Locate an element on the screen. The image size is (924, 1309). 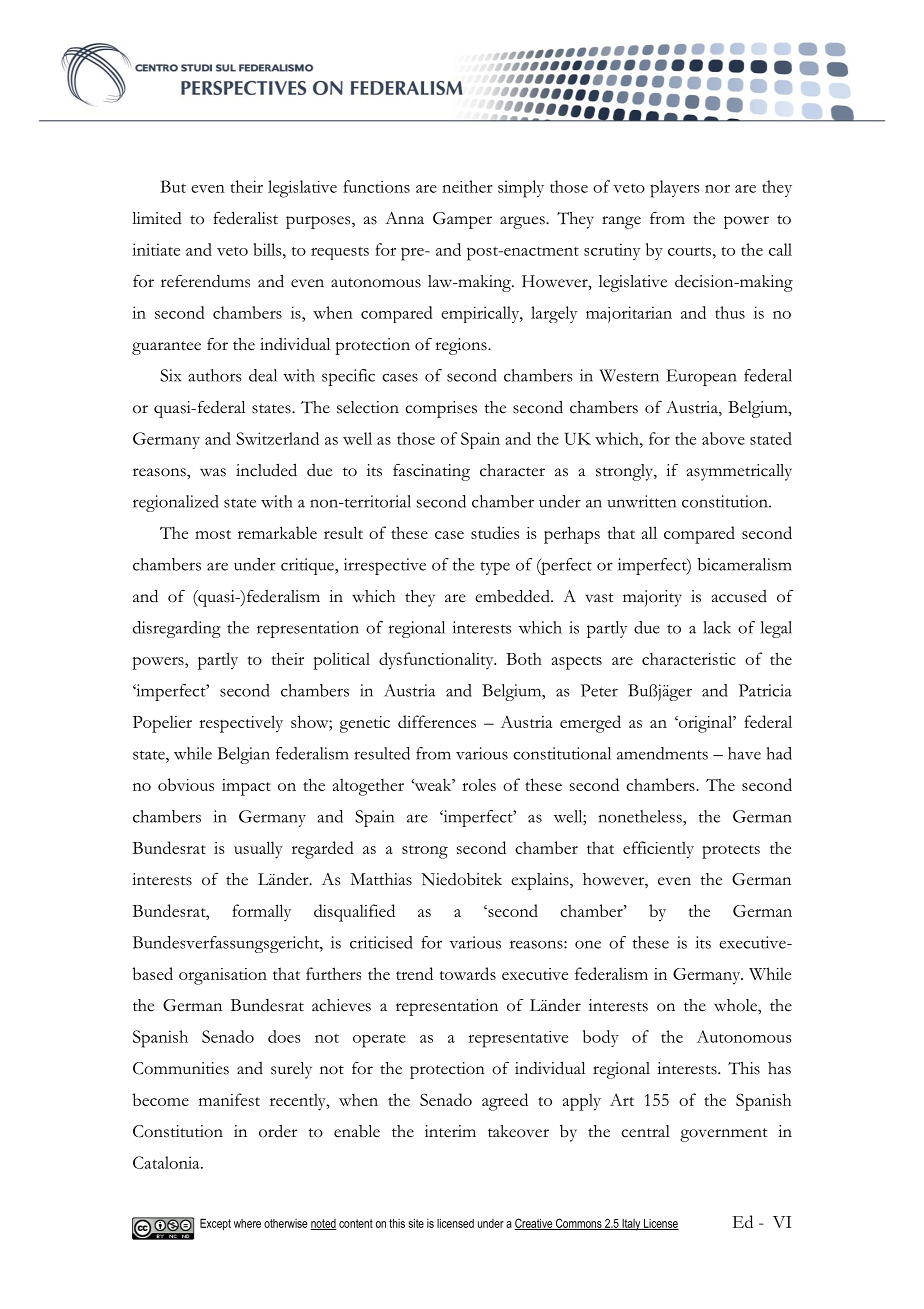
neither is located at coordinates (467, 186).
